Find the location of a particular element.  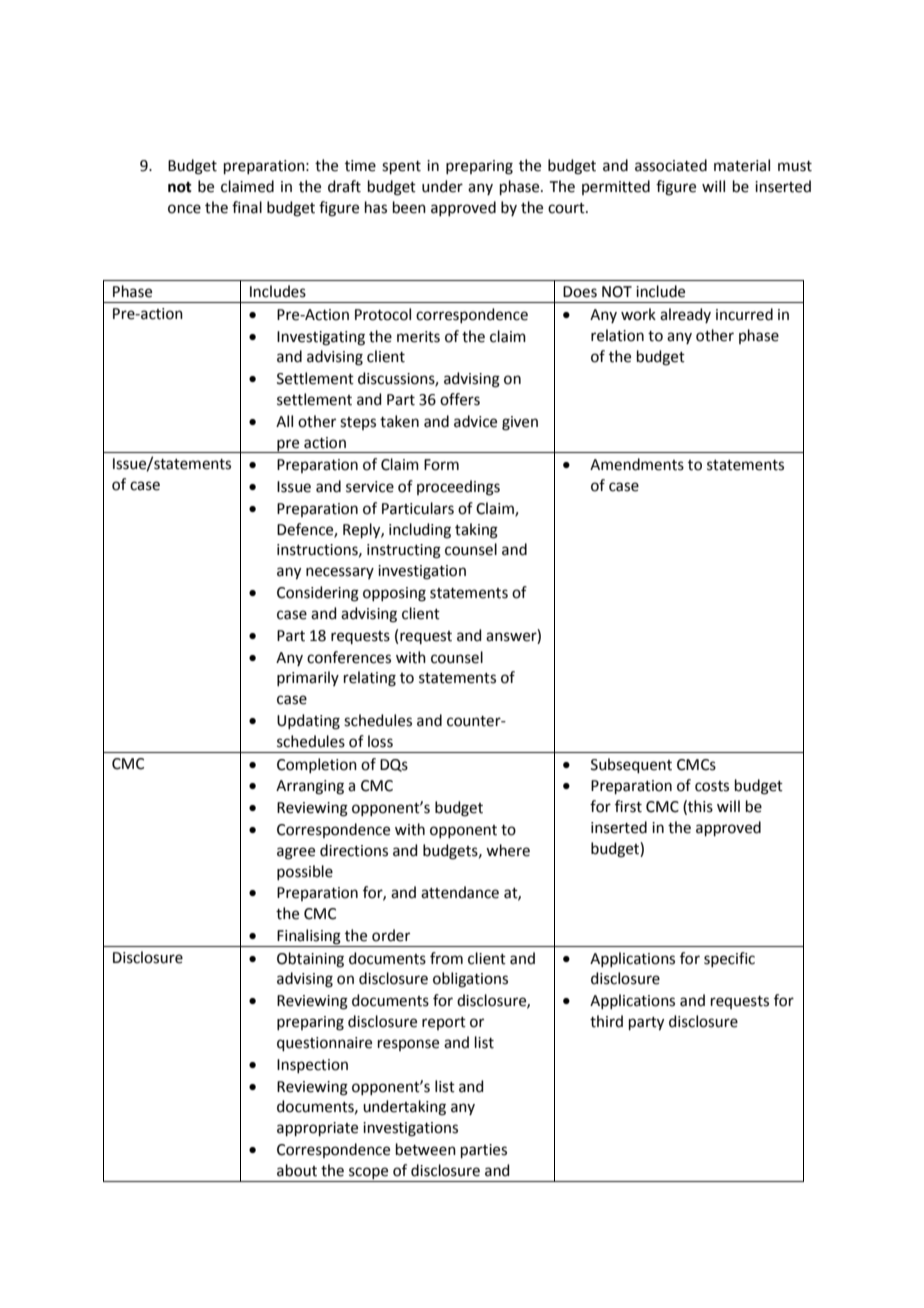

third is located at coordinates (606, 1021).
